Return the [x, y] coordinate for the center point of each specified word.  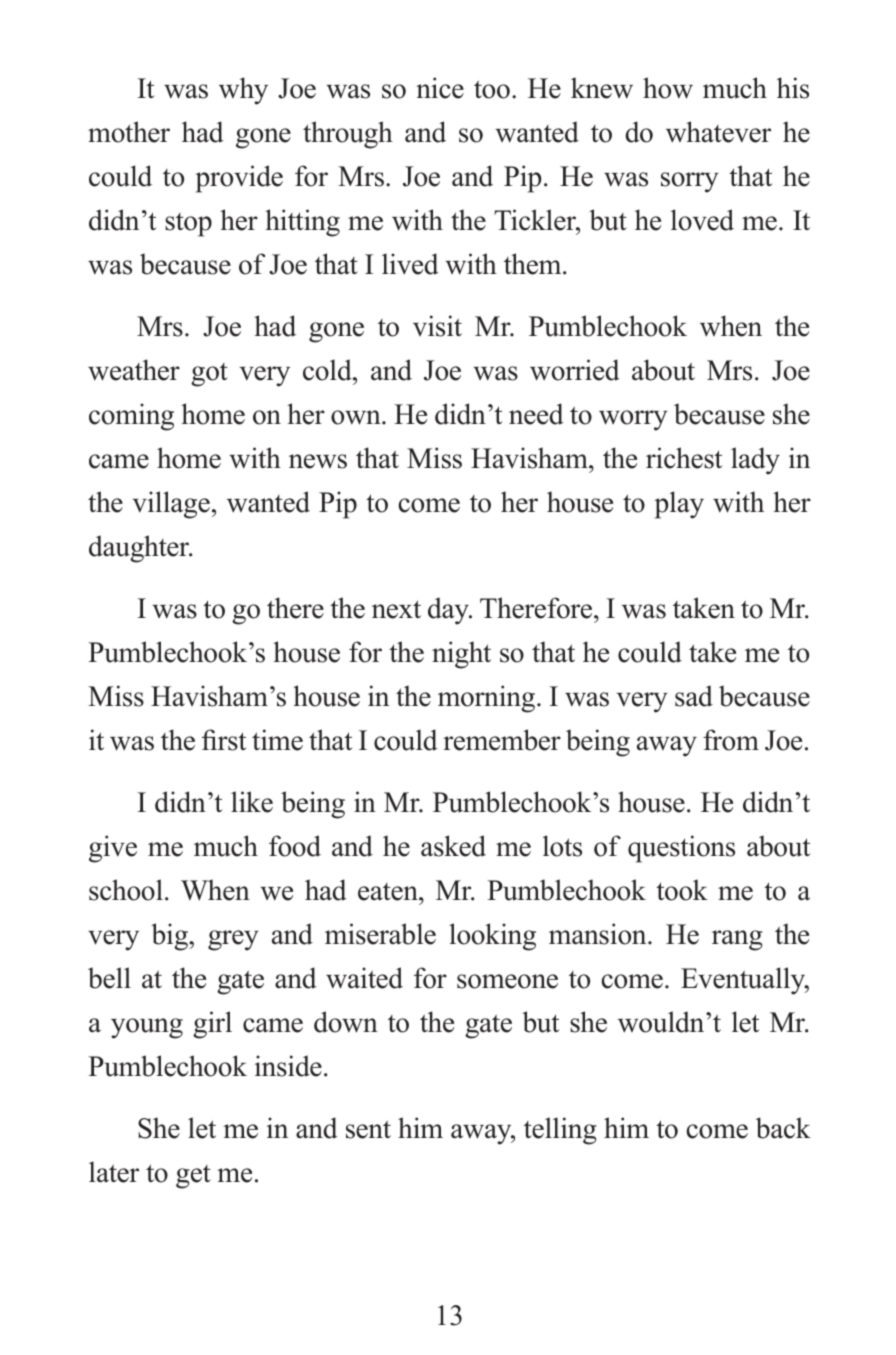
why [243, 91]
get [193, 1177]
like [252, 802]
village [171, 505]
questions [681, 849]
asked [453, 846]
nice [440, 88]
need [536, 414]
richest [684, 458]
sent [368, 1129]
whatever [718, 132]
